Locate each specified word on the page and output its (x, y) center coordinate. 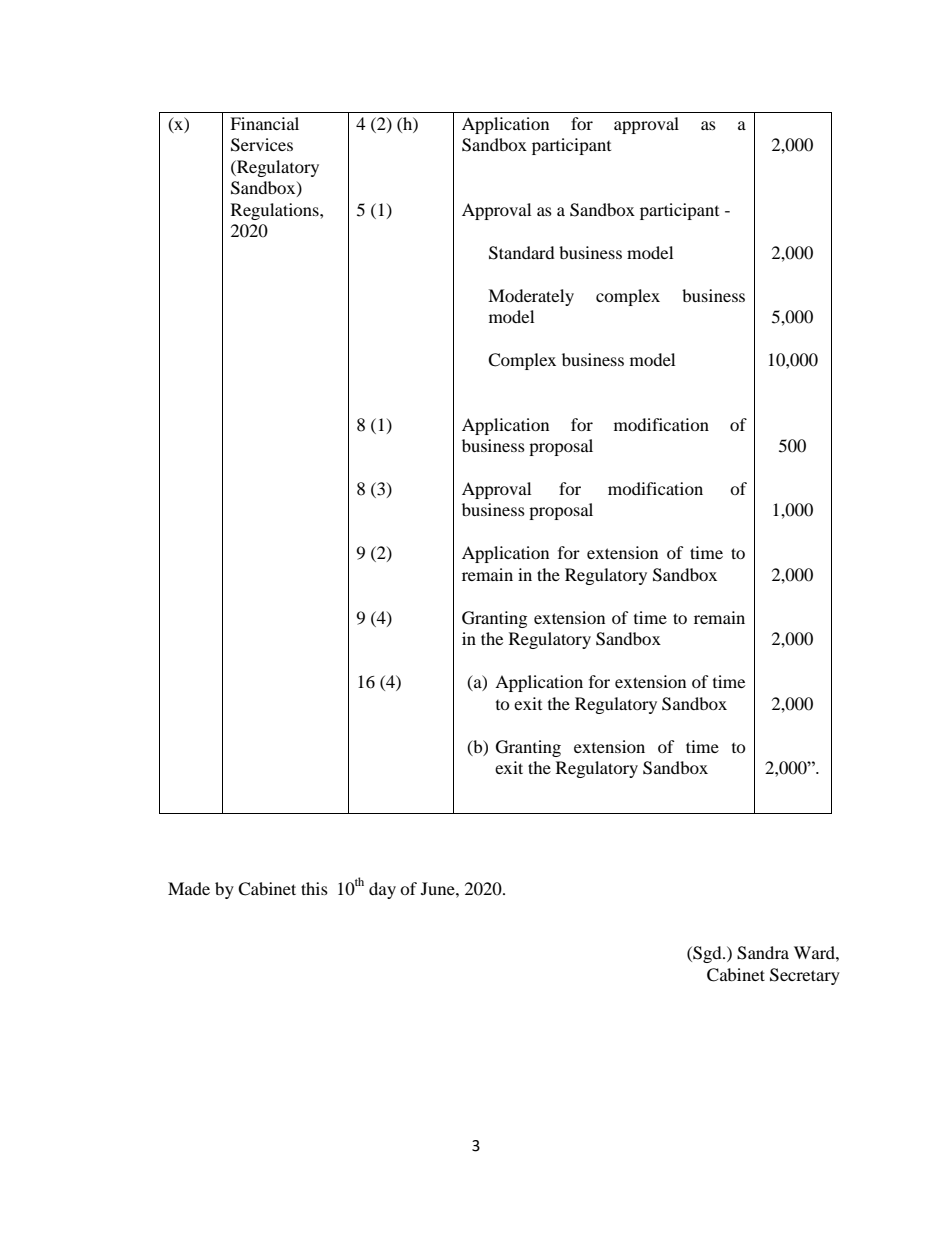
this (314, 888)
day (382, 890)
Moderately (531, 297)
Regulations (276, 211)
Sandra (763, 953)
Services (262, 145)
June (439, 888)
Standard (522, 253)
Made (189, 888)
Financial (264, 123)
